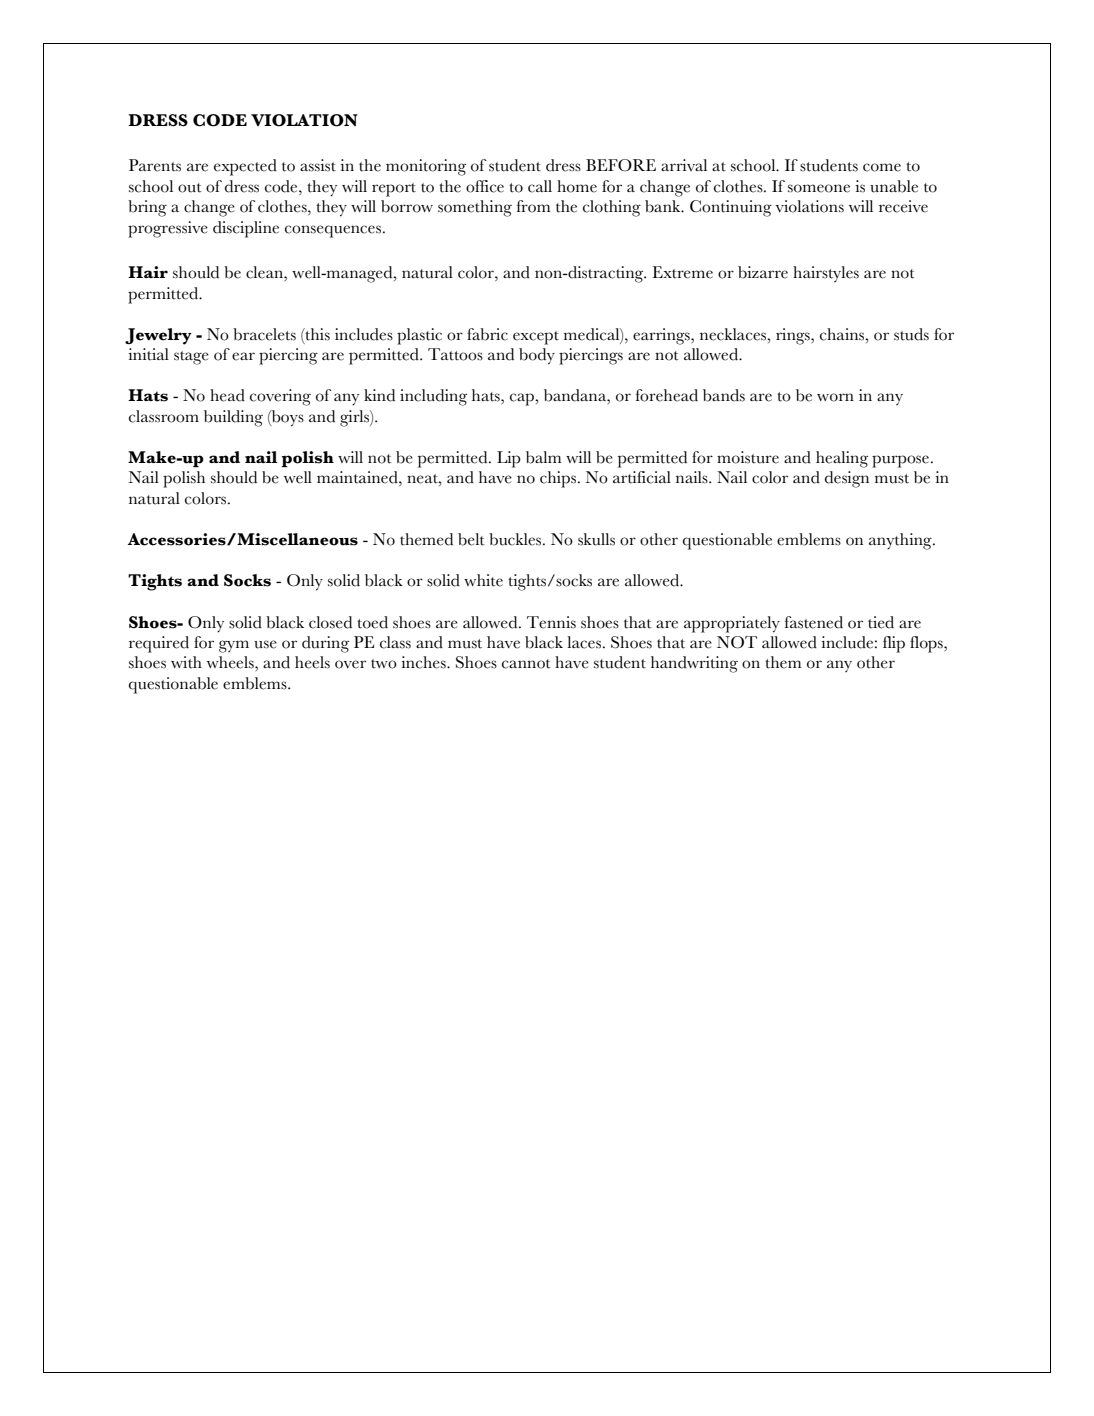  Describe the element at coordinates (526, 664) in the document. I see `cannot` at that location.
